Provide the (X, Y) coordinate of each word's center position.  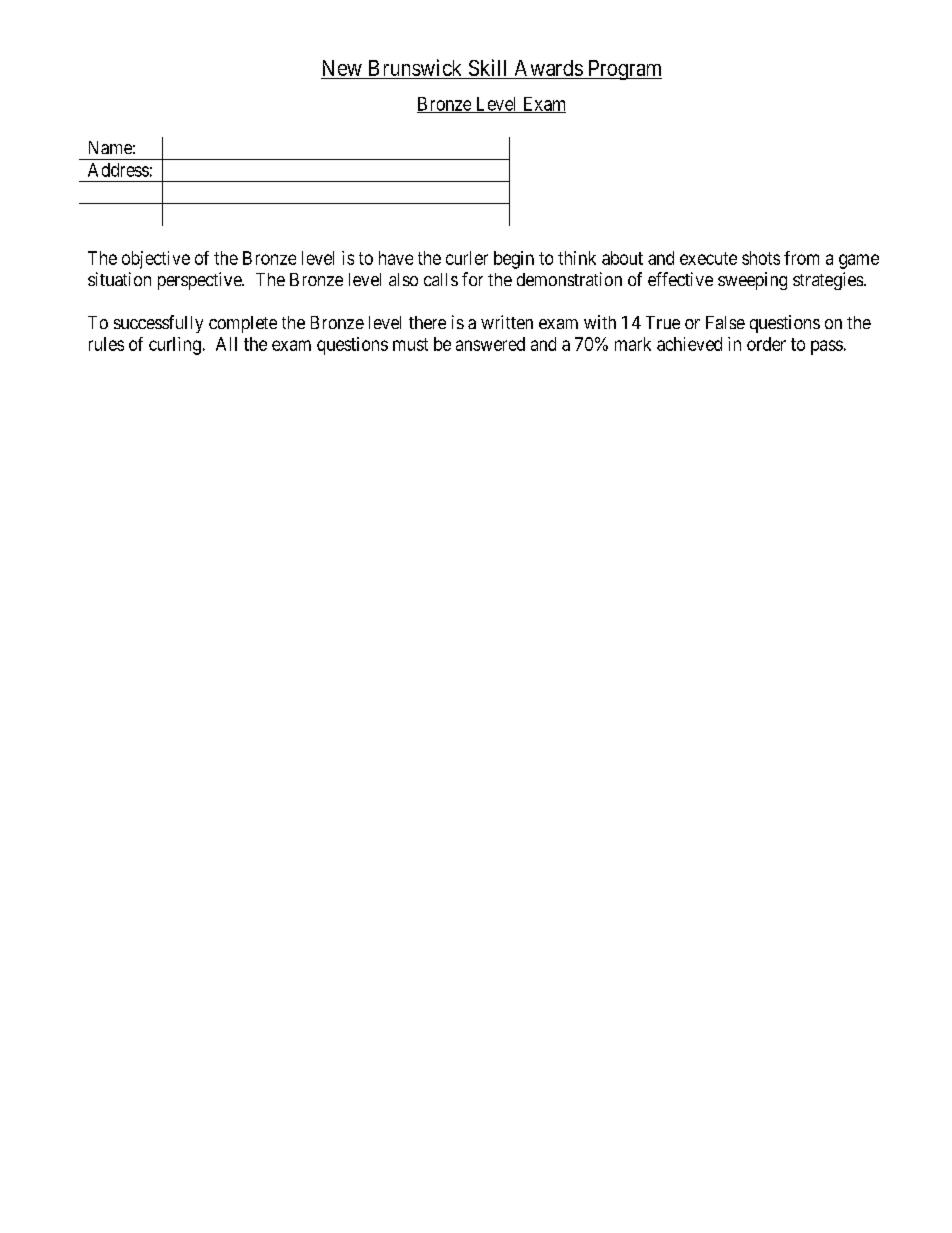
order (766, 344)
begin (514, 260)
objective (156, 260)
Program (623, 70)
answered (490, 344)
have (396, 258)
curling (175, 346)
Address (118, 170)
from (801, 258)
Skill (488, 69)
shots (761, 258)
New (342, 69)
